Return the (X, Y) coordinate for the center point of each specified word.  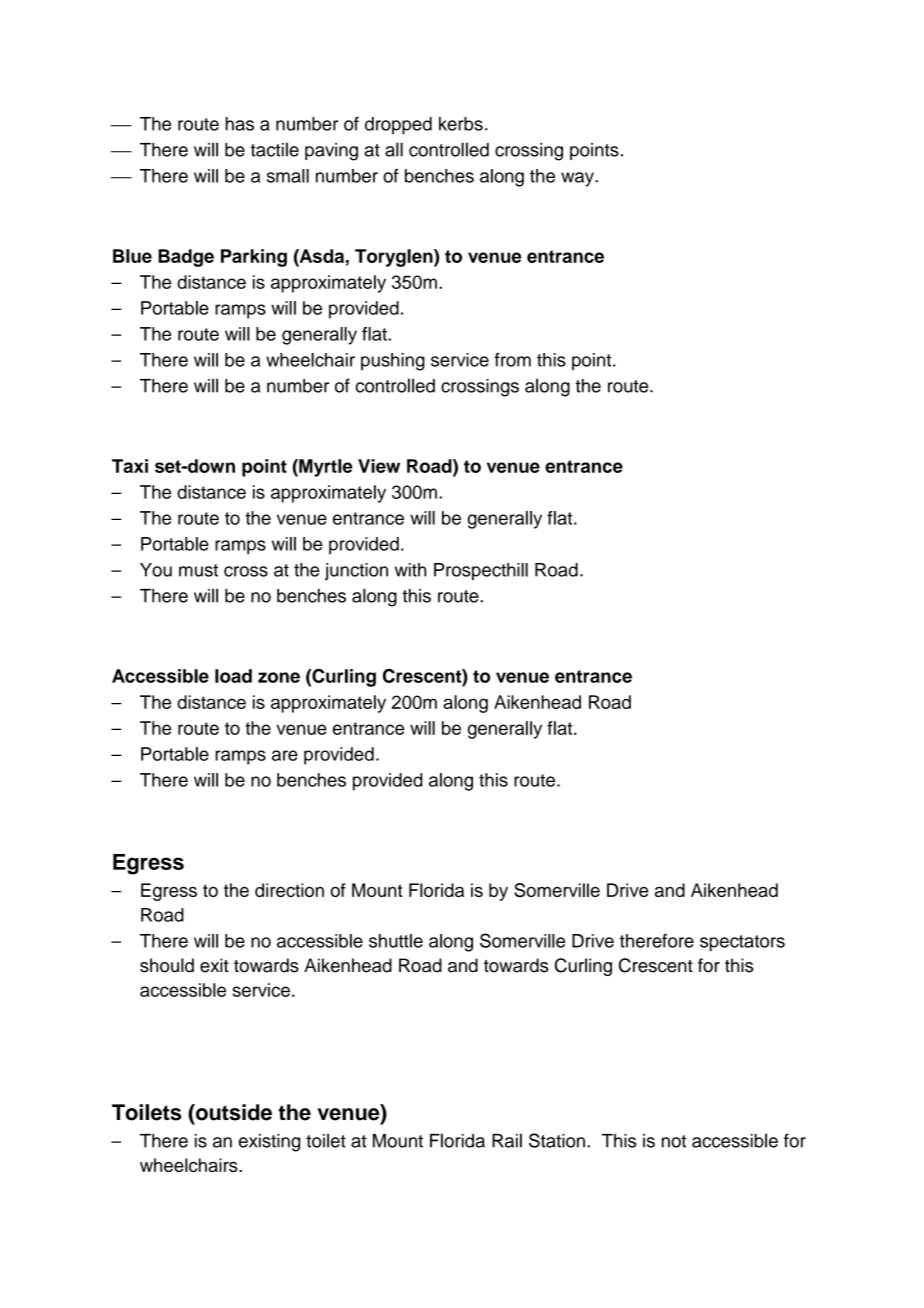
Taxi (130, 466)
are (285, 755)
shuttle (396, 941)
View (379, 466)
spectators (742, 943)
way (578, 179)
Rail (507, 1140)
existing (269, 1143)
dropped (398, 126)
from (512, 360)
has (239, 124)
